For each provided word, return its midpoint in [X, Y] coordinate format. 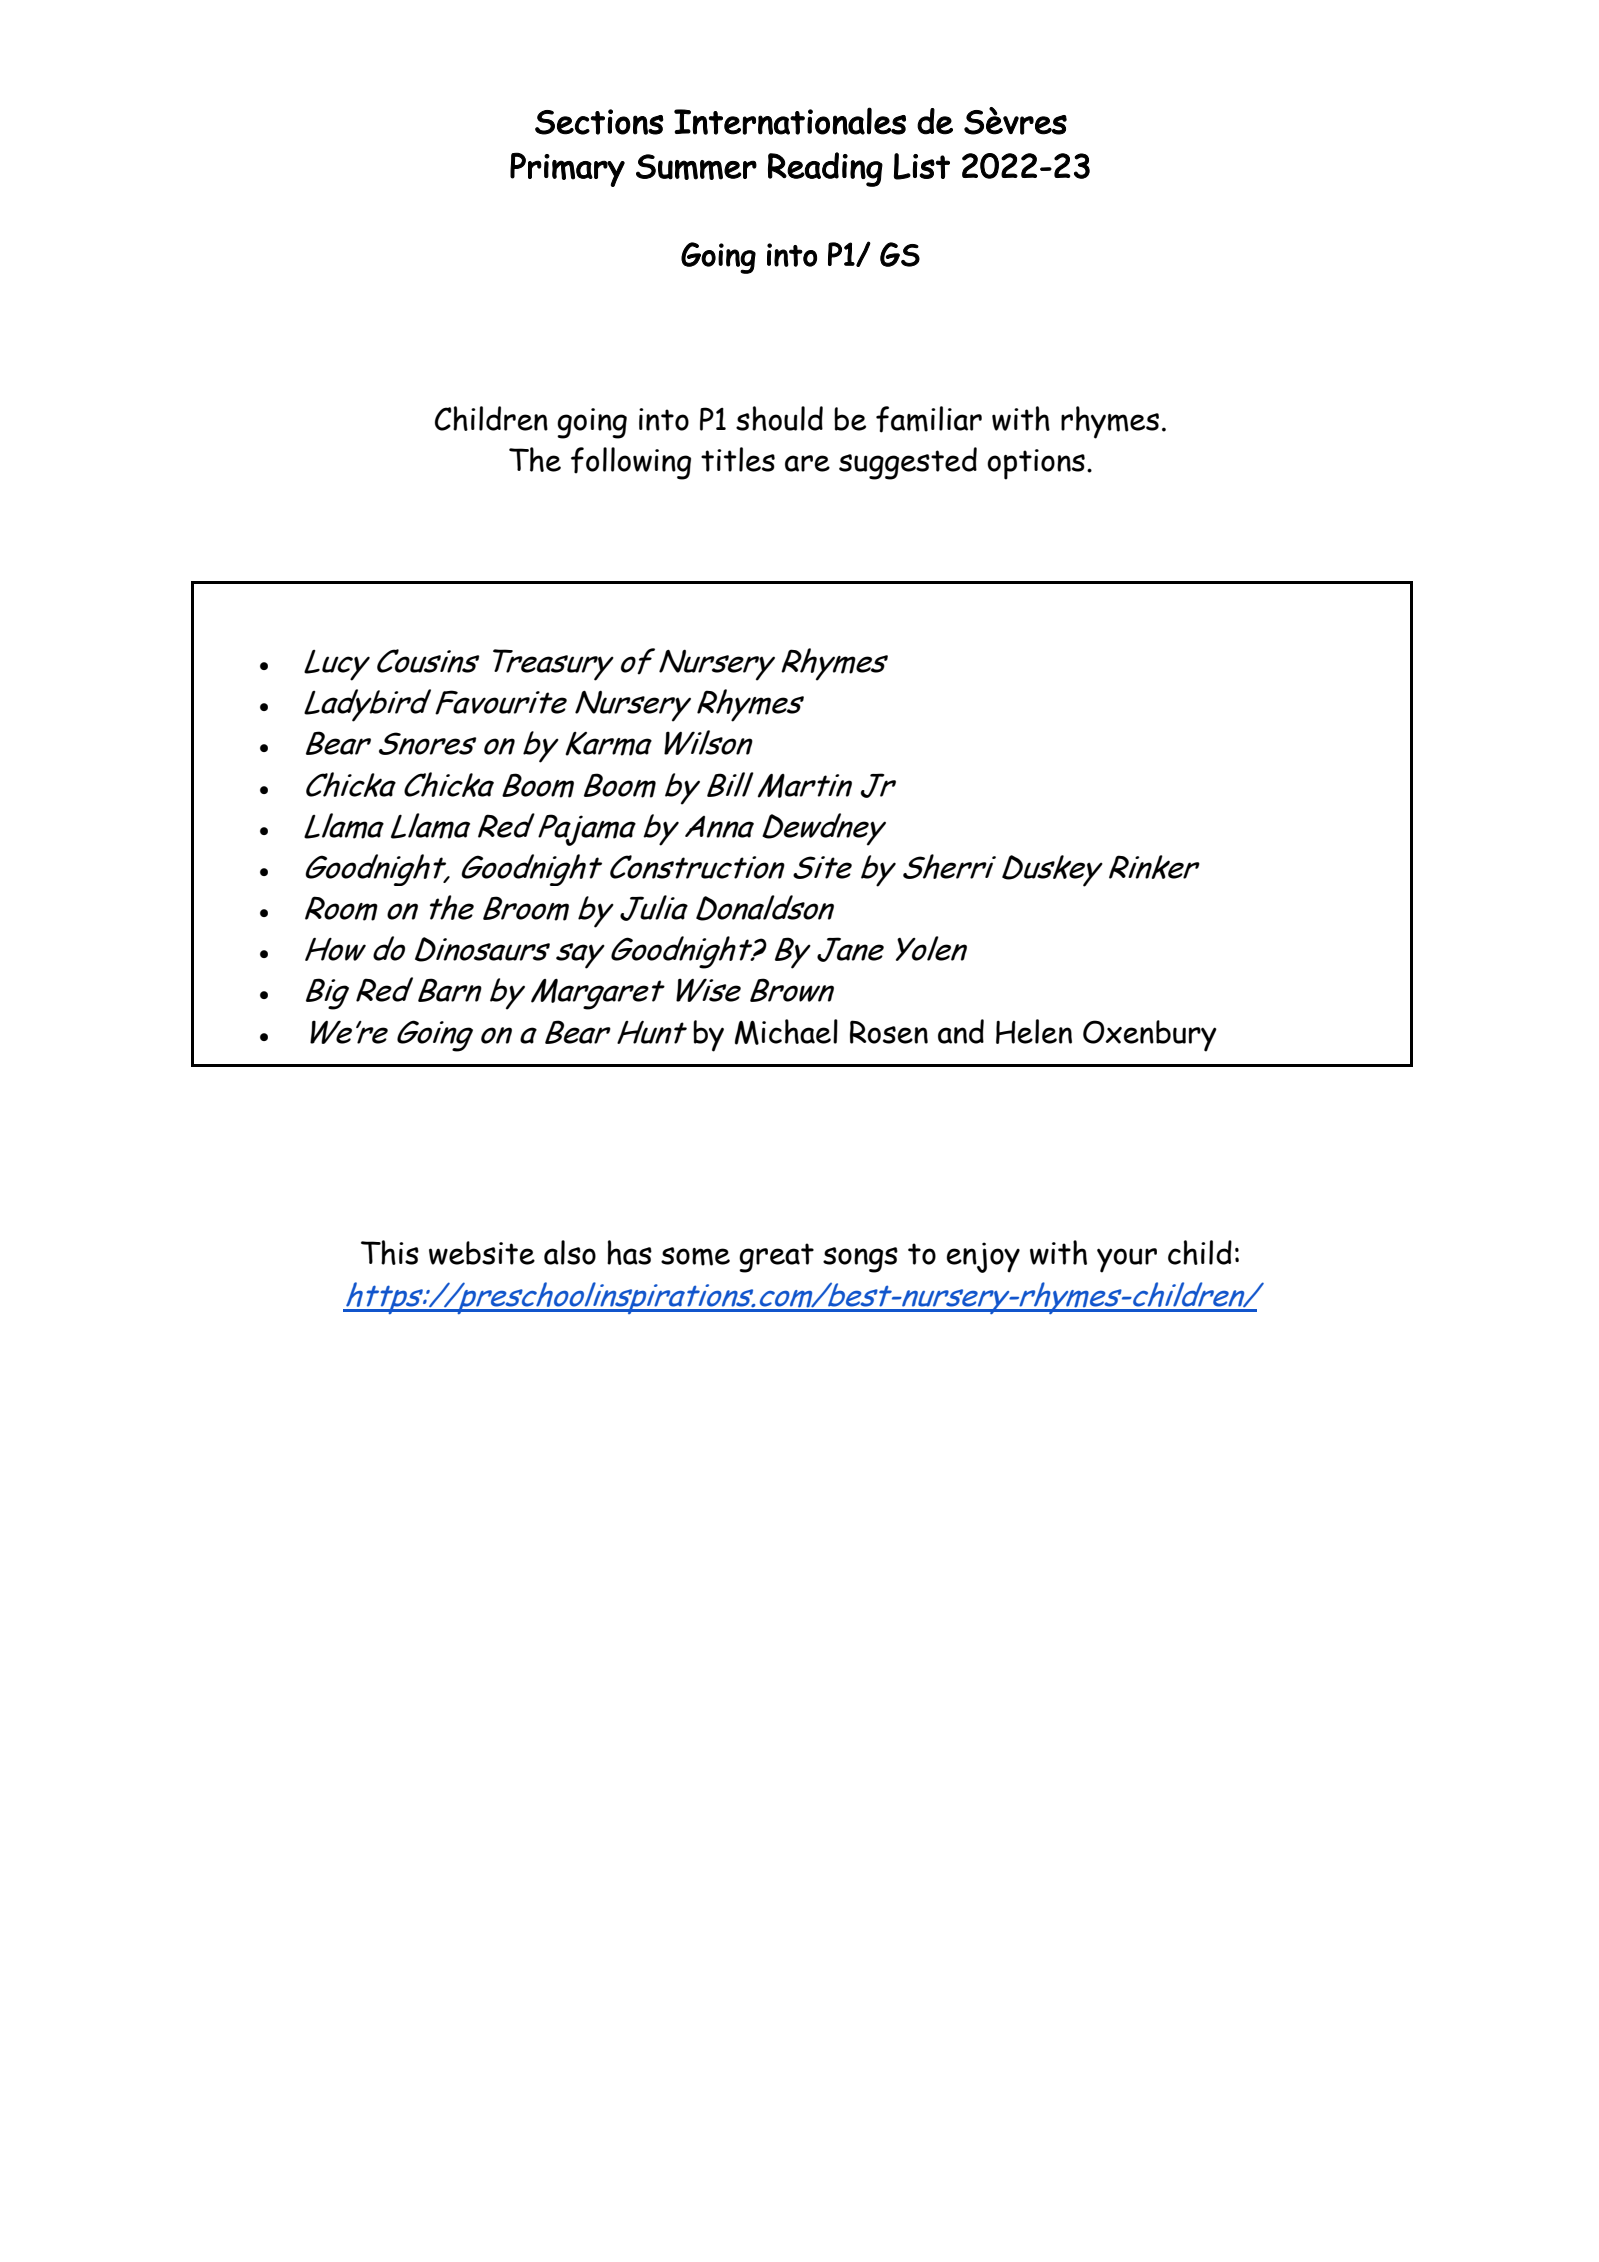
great [776, 1258]
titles [738, 459]
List [922, 166]
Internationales [790, 121]
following [631, 463]
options [1036, 464]
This [390, 1252]
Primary [567, 169]
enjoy [983, 1257]
